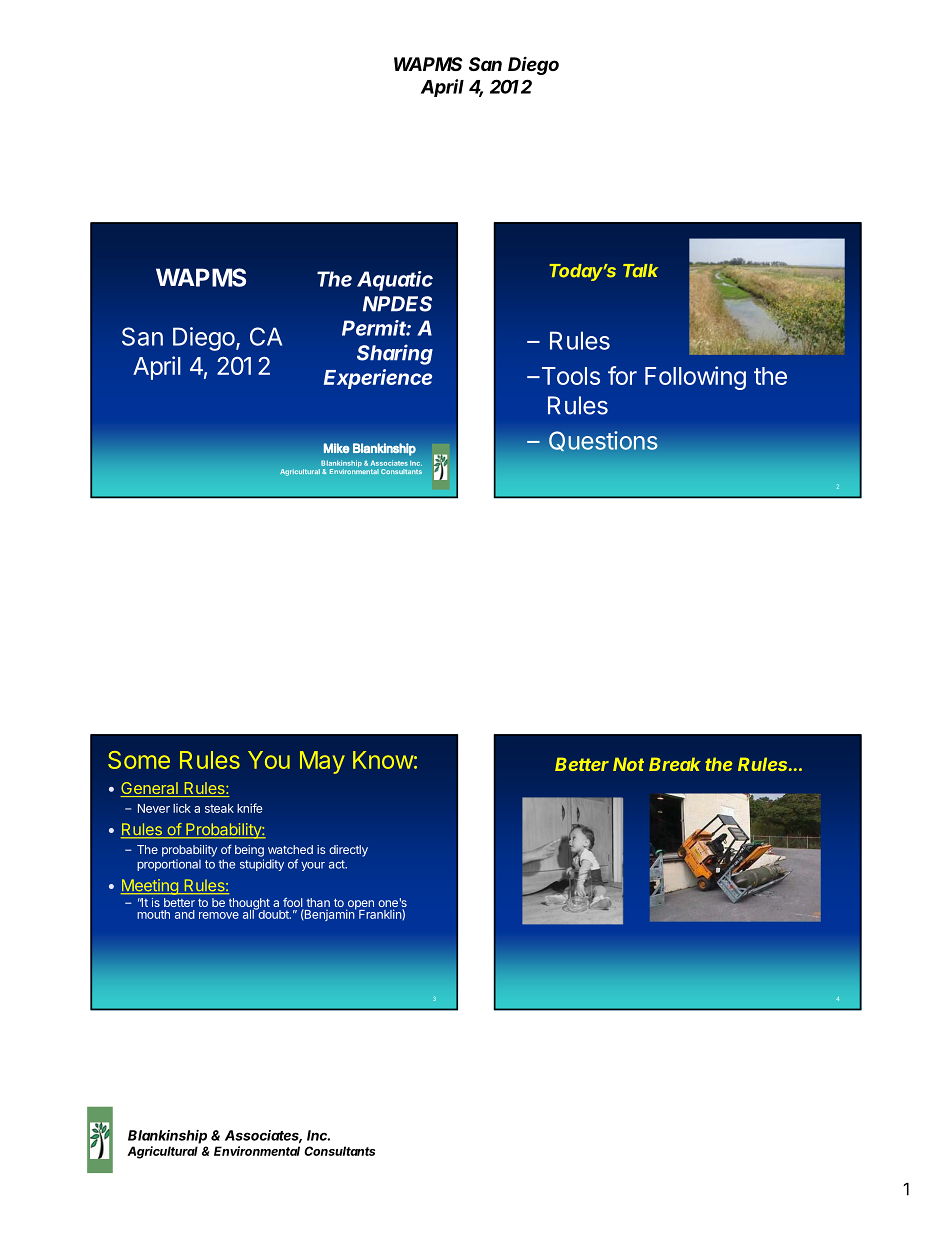  Describe the element at coordinates (628, 764) in the screenshot. I see `Not` at that location.
